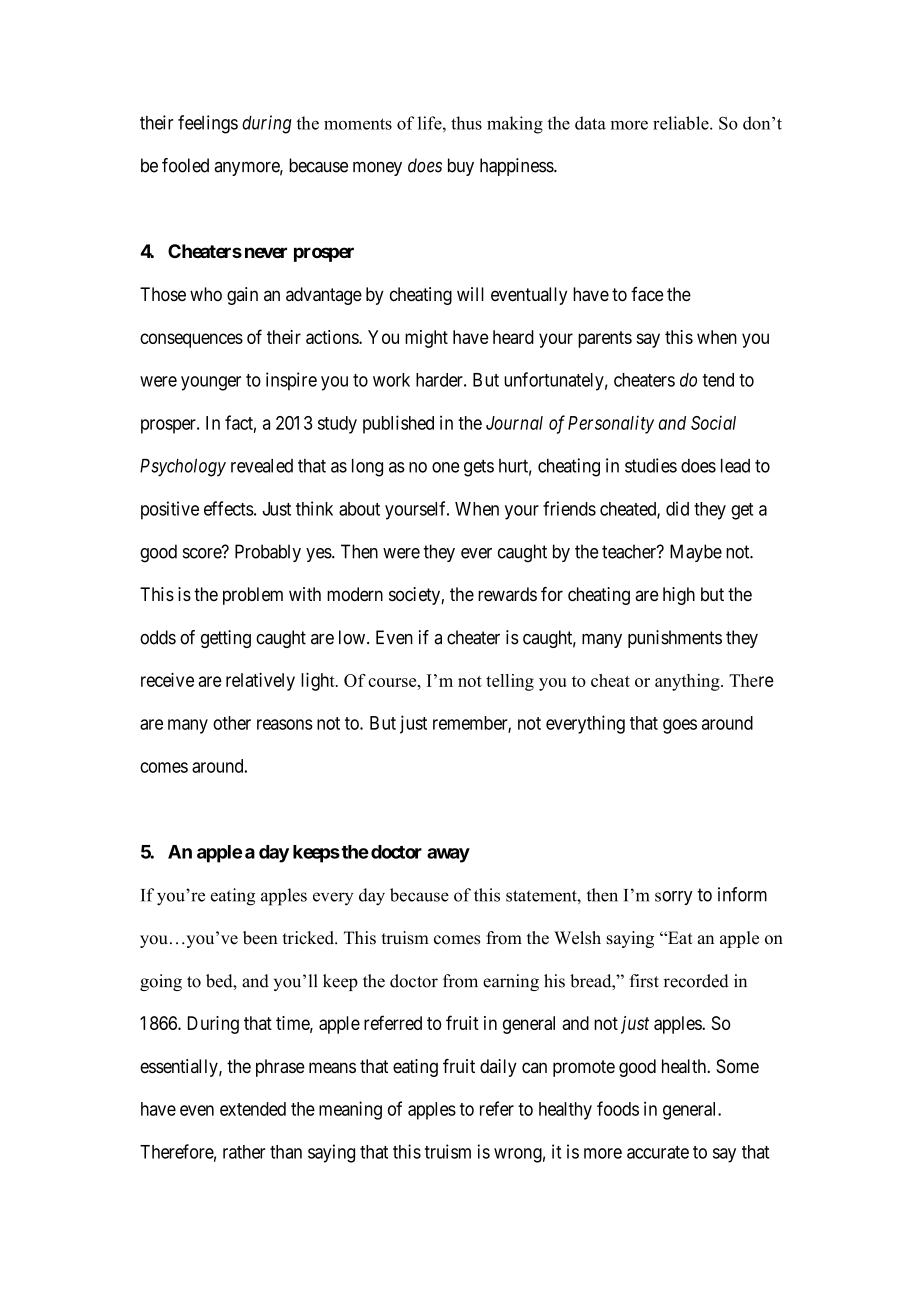 This screenshot has width=924, height=1308. Describe the element at coordinates (208, 124) in the screenshot. I see `feelings` at that location.
